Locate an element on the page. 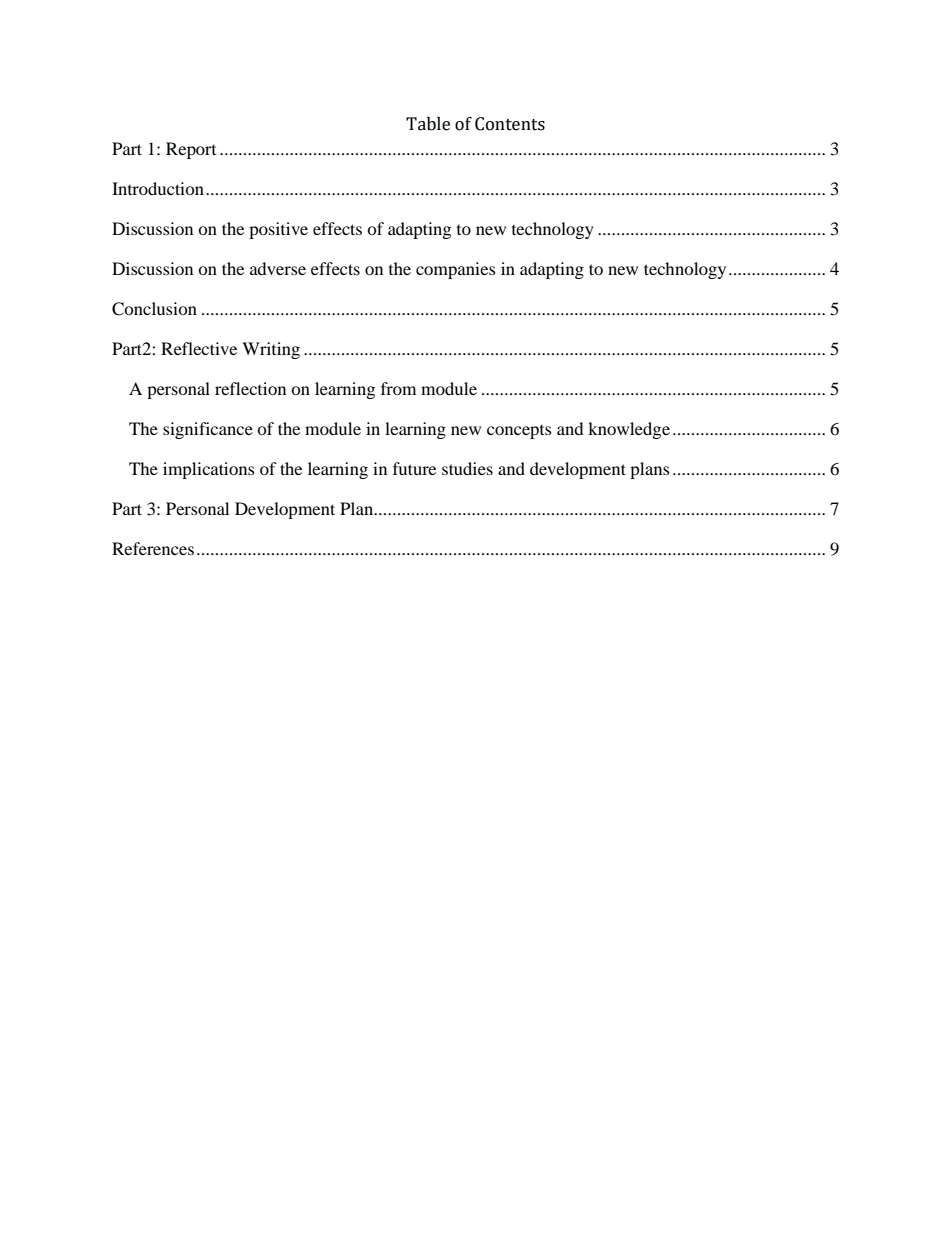 Image resolution: width=952 pixels, height=1233 pixels. from is located at coordinates (398, 388).
